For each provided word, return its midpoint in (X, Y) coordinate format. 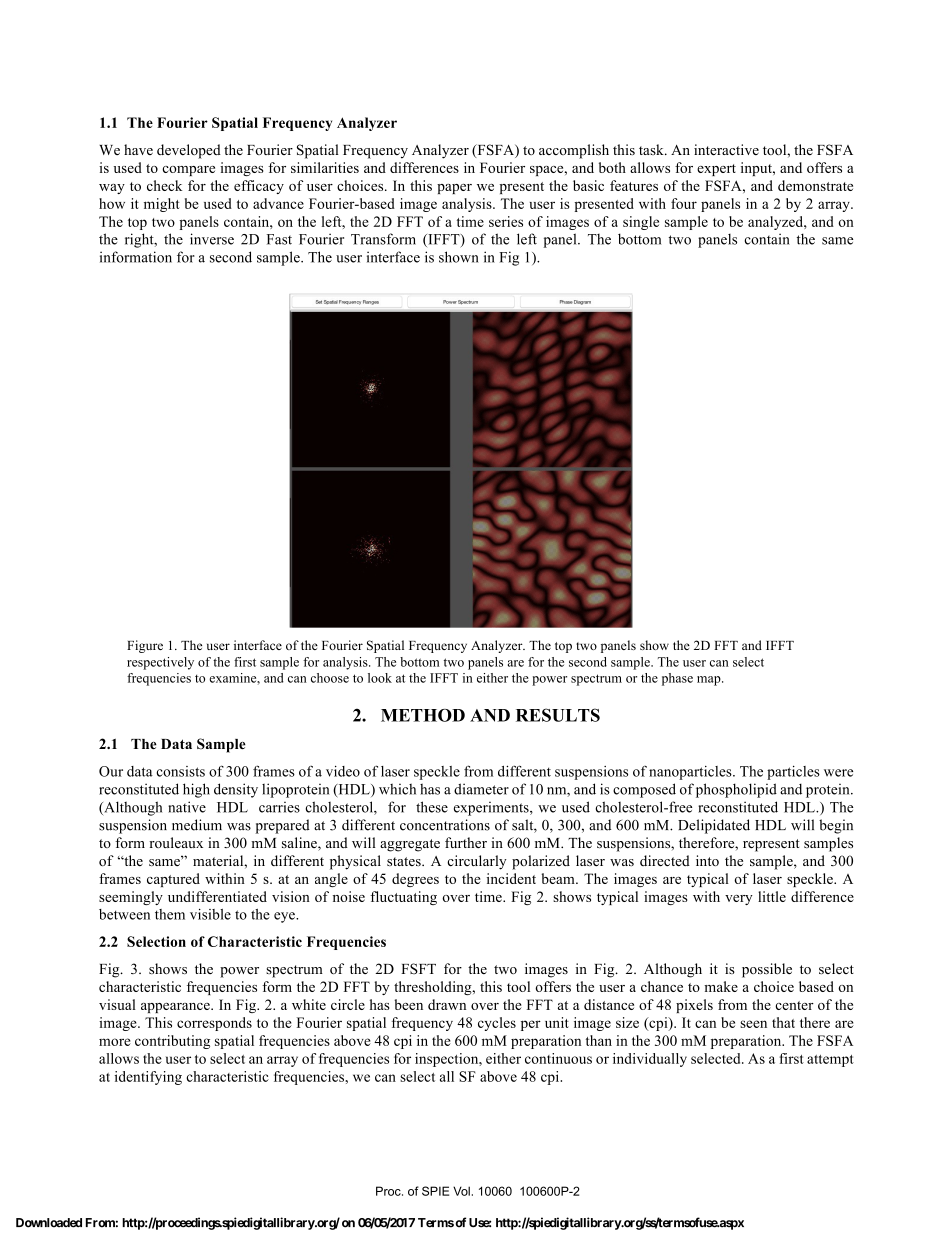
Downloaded (49, 1223)
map (710, 681)
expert (716, 170)
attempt (830, 1061)
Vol (461, 1191)
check (164, 185)
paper (454, 189)
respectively (160, 663)
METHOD (423, 715)
